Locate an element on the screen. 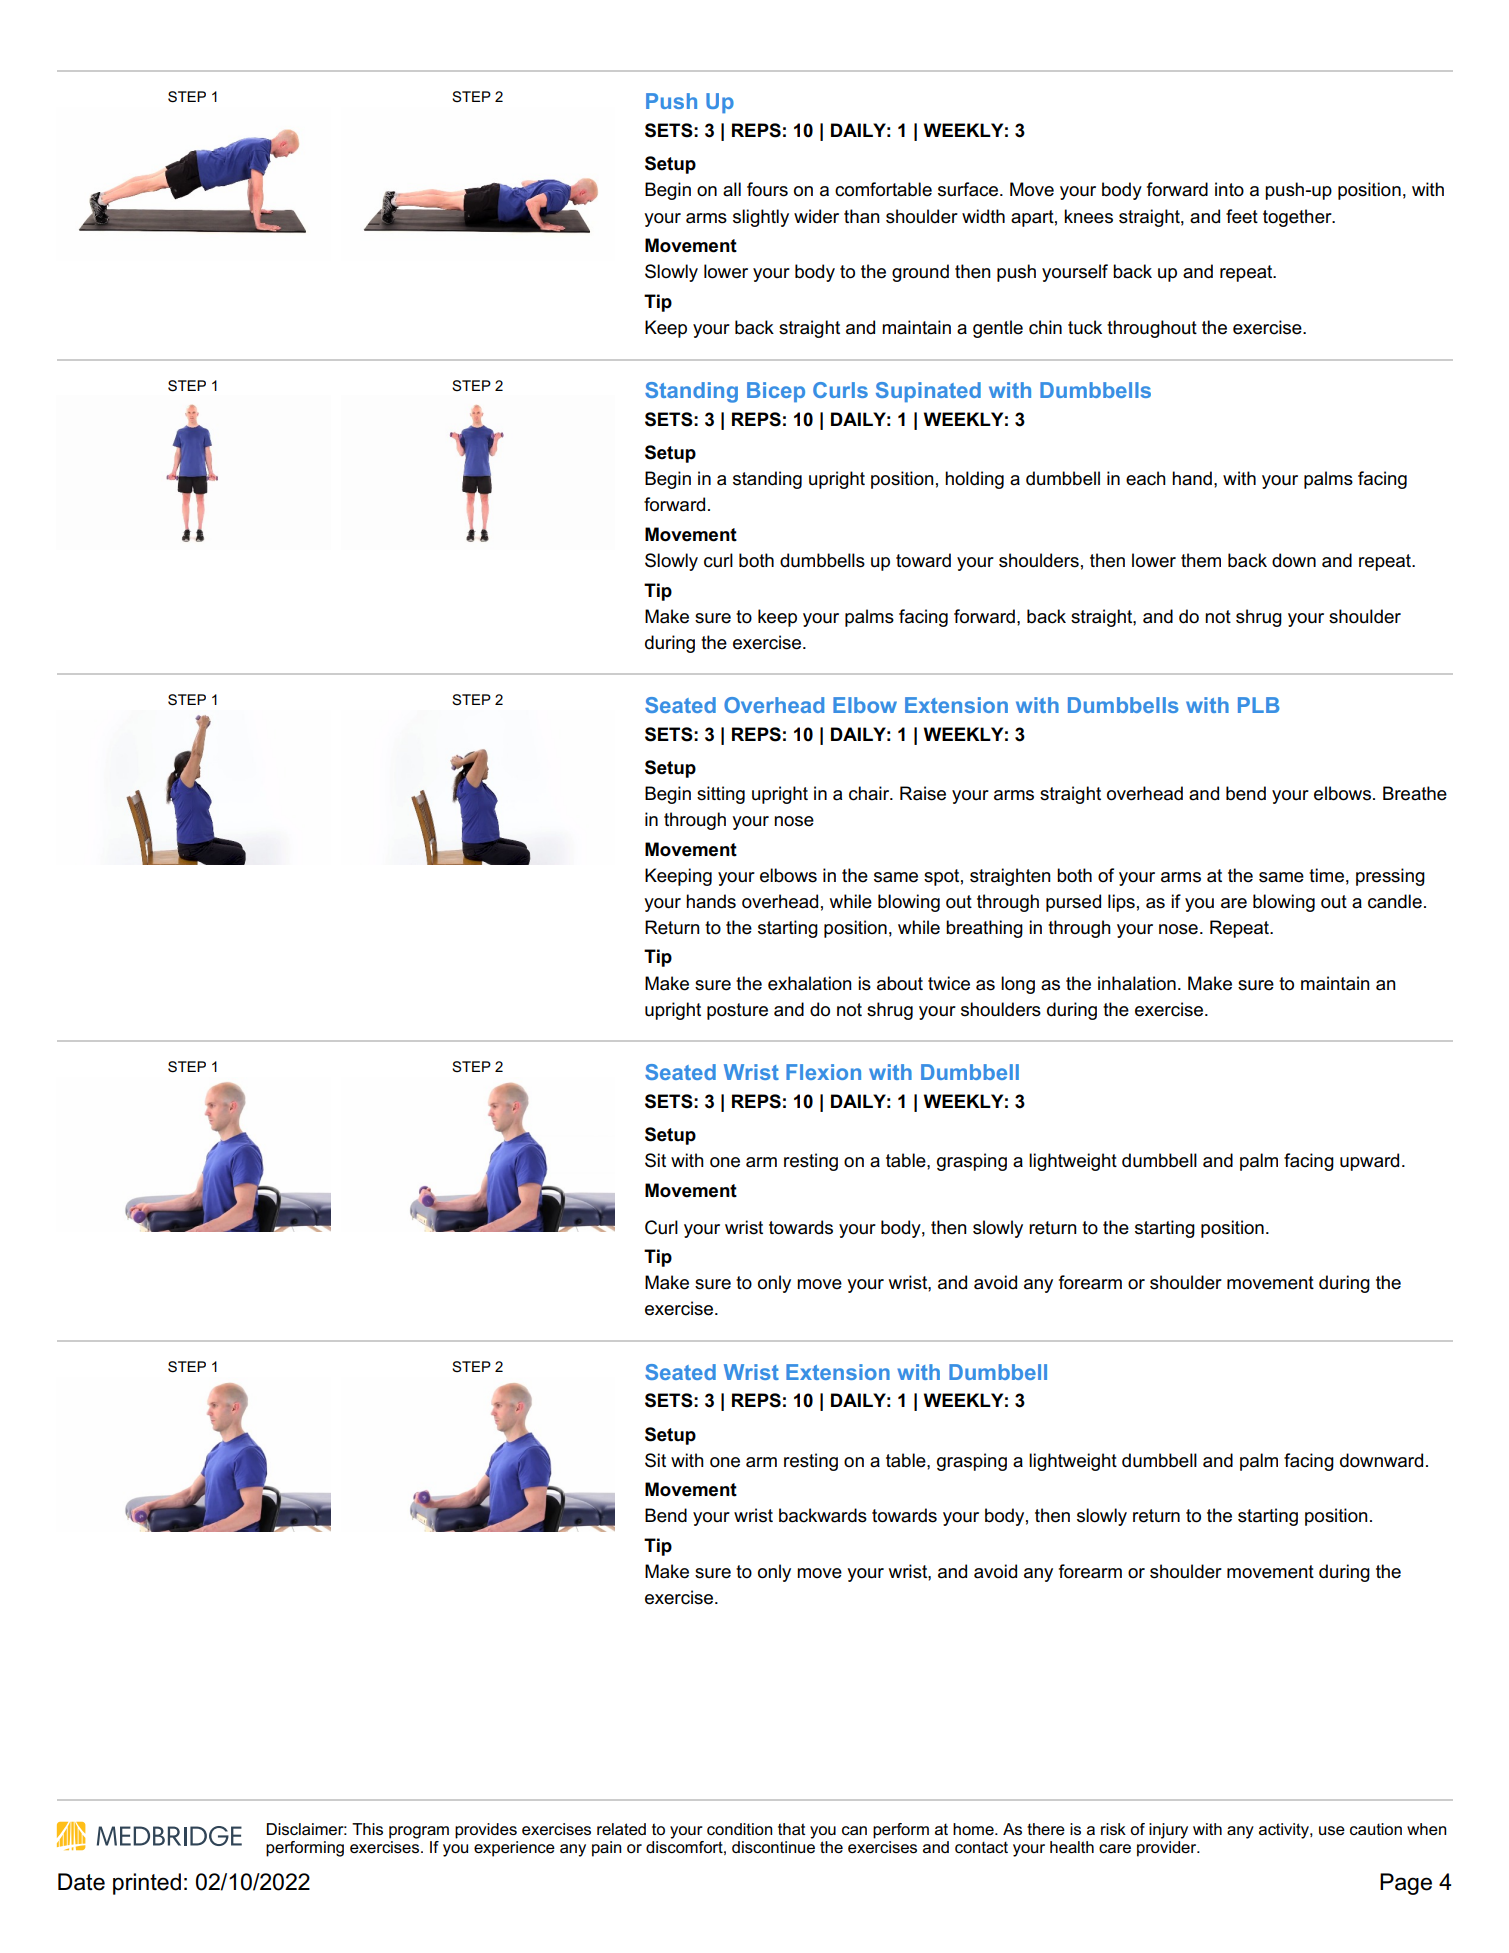 The height and width of the screenshot is (1953, 1509). all is located at coordinates (732, 189).
